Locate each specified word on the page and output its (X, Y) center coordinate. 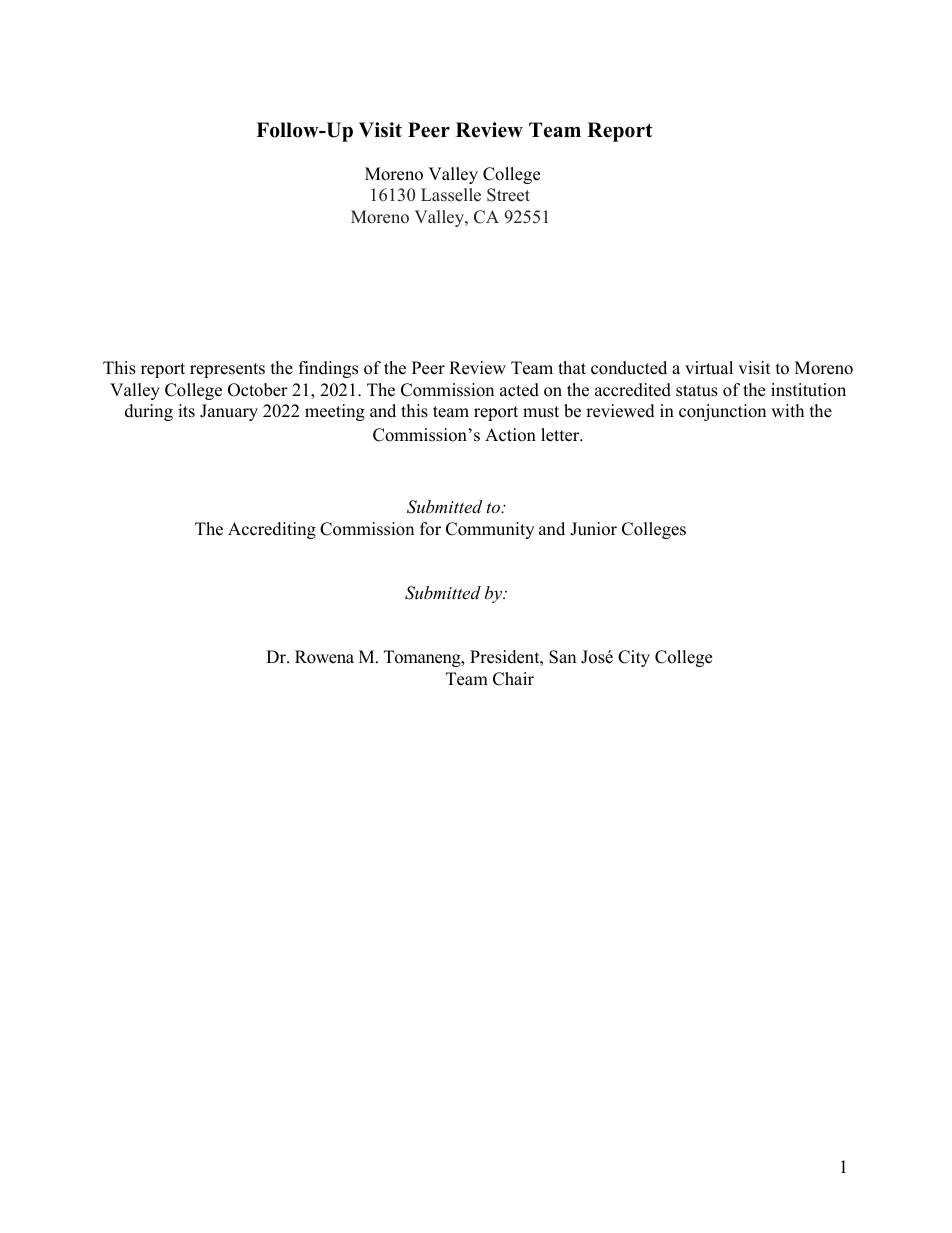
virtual (709, 368)
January (229, 412)
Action (510, 435)
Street (508, 195)
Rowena (324, 657)
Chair (513, 679)
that (572, 367)
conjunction (722, 412)
